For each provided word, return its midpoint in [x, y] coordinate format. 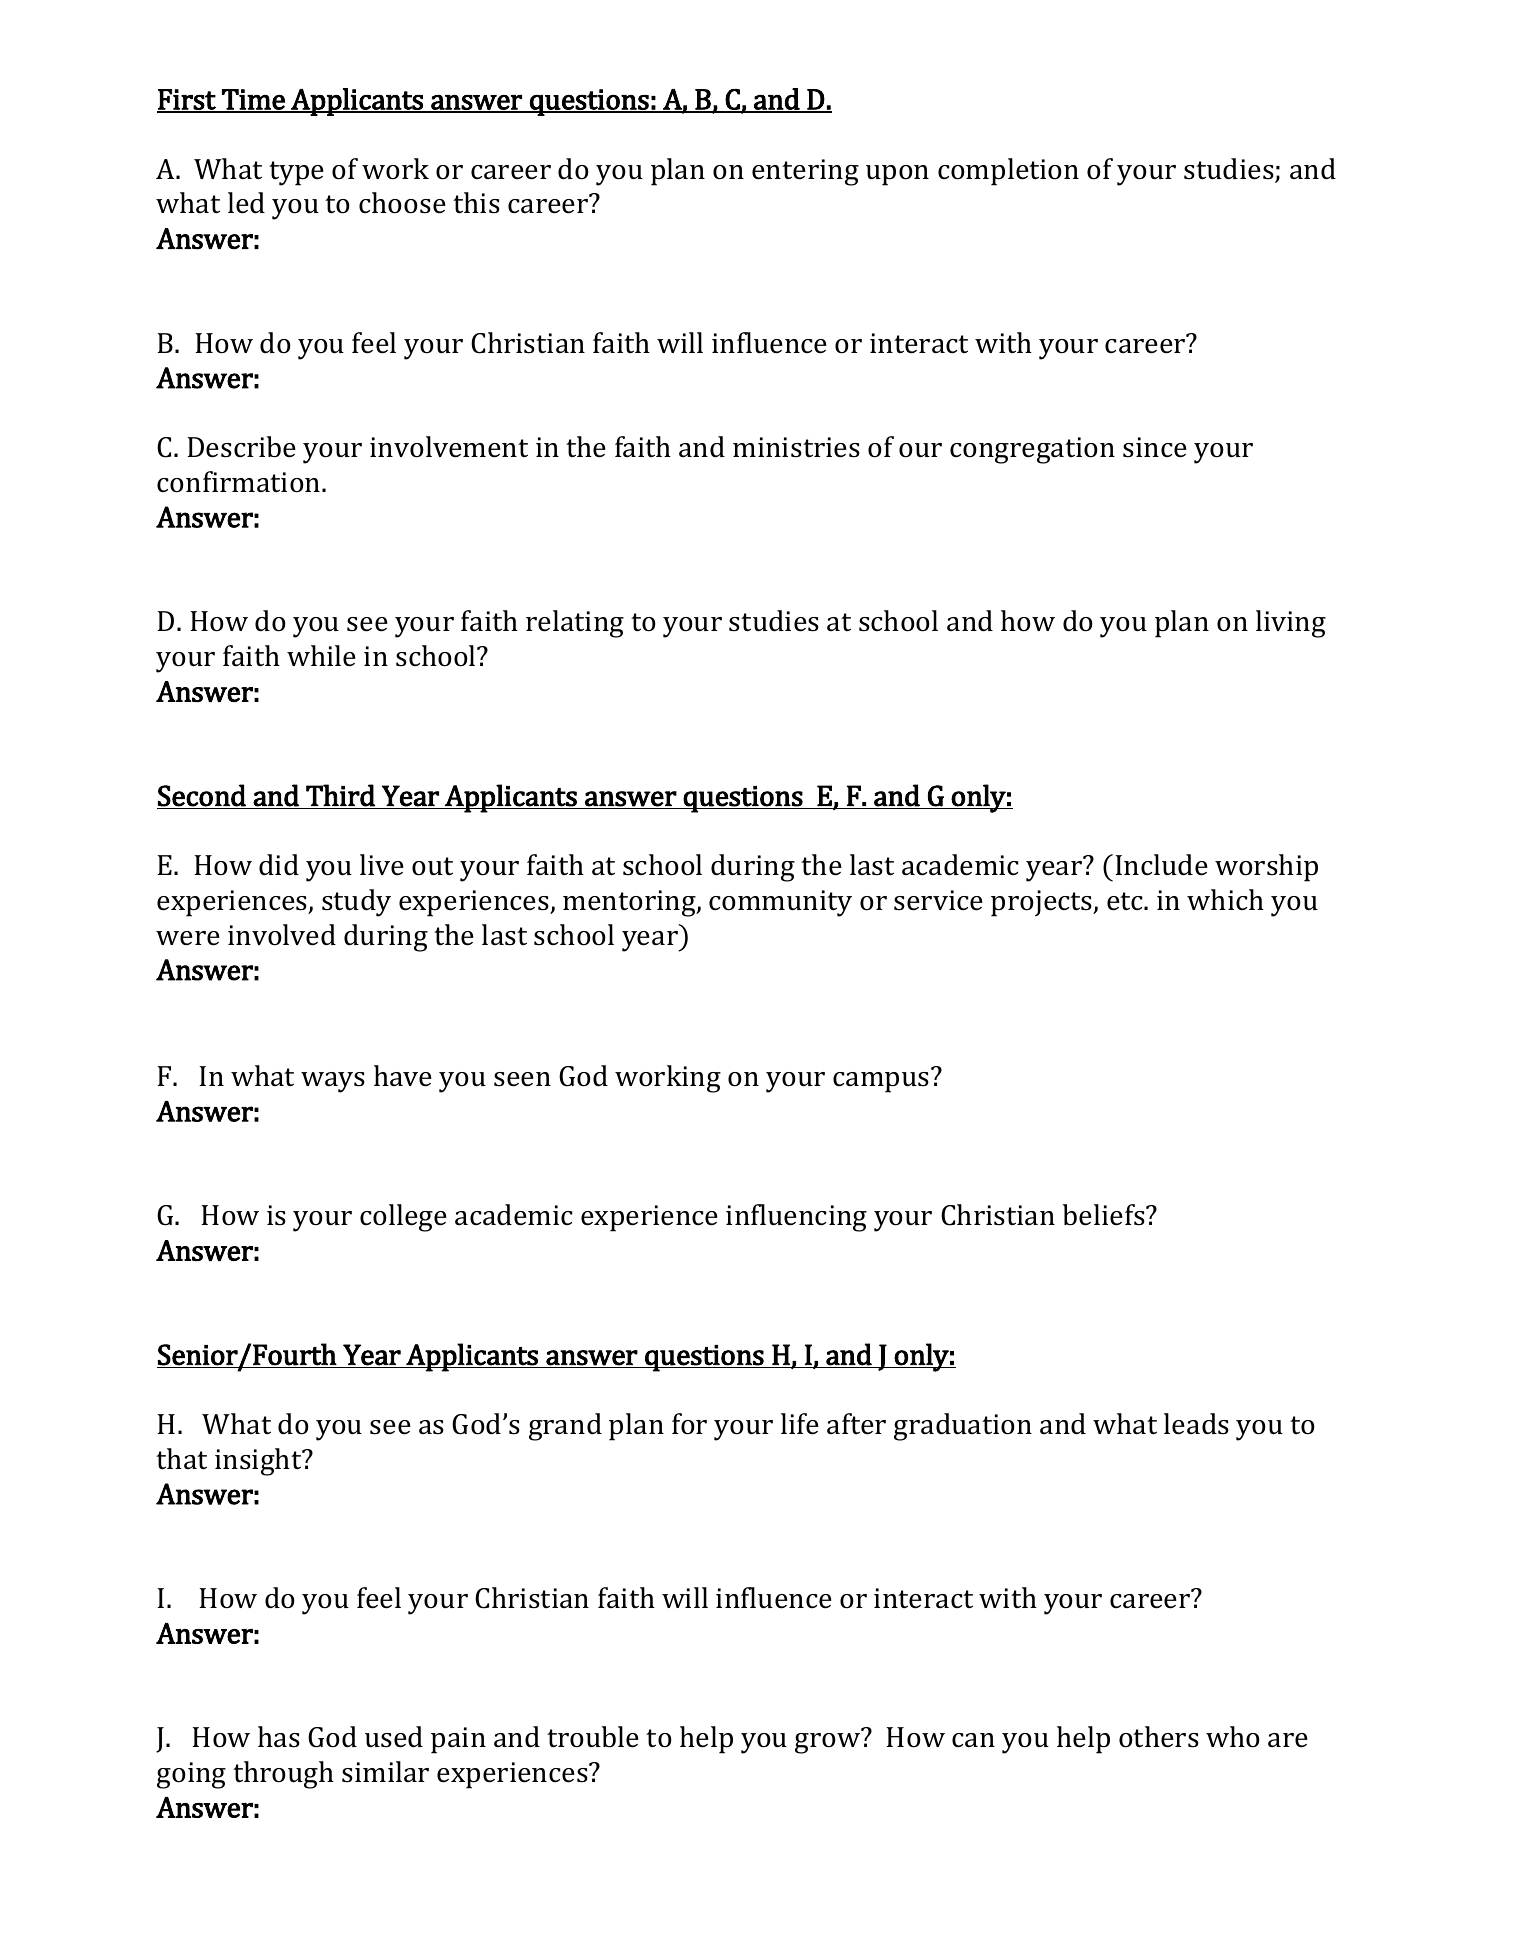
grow [827, 1743]
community [780, 903]
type [296, 173]
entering [805, 172]
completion [1008, 172]
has [279, 1737]
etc [1126, 901]
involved [282, 935]
